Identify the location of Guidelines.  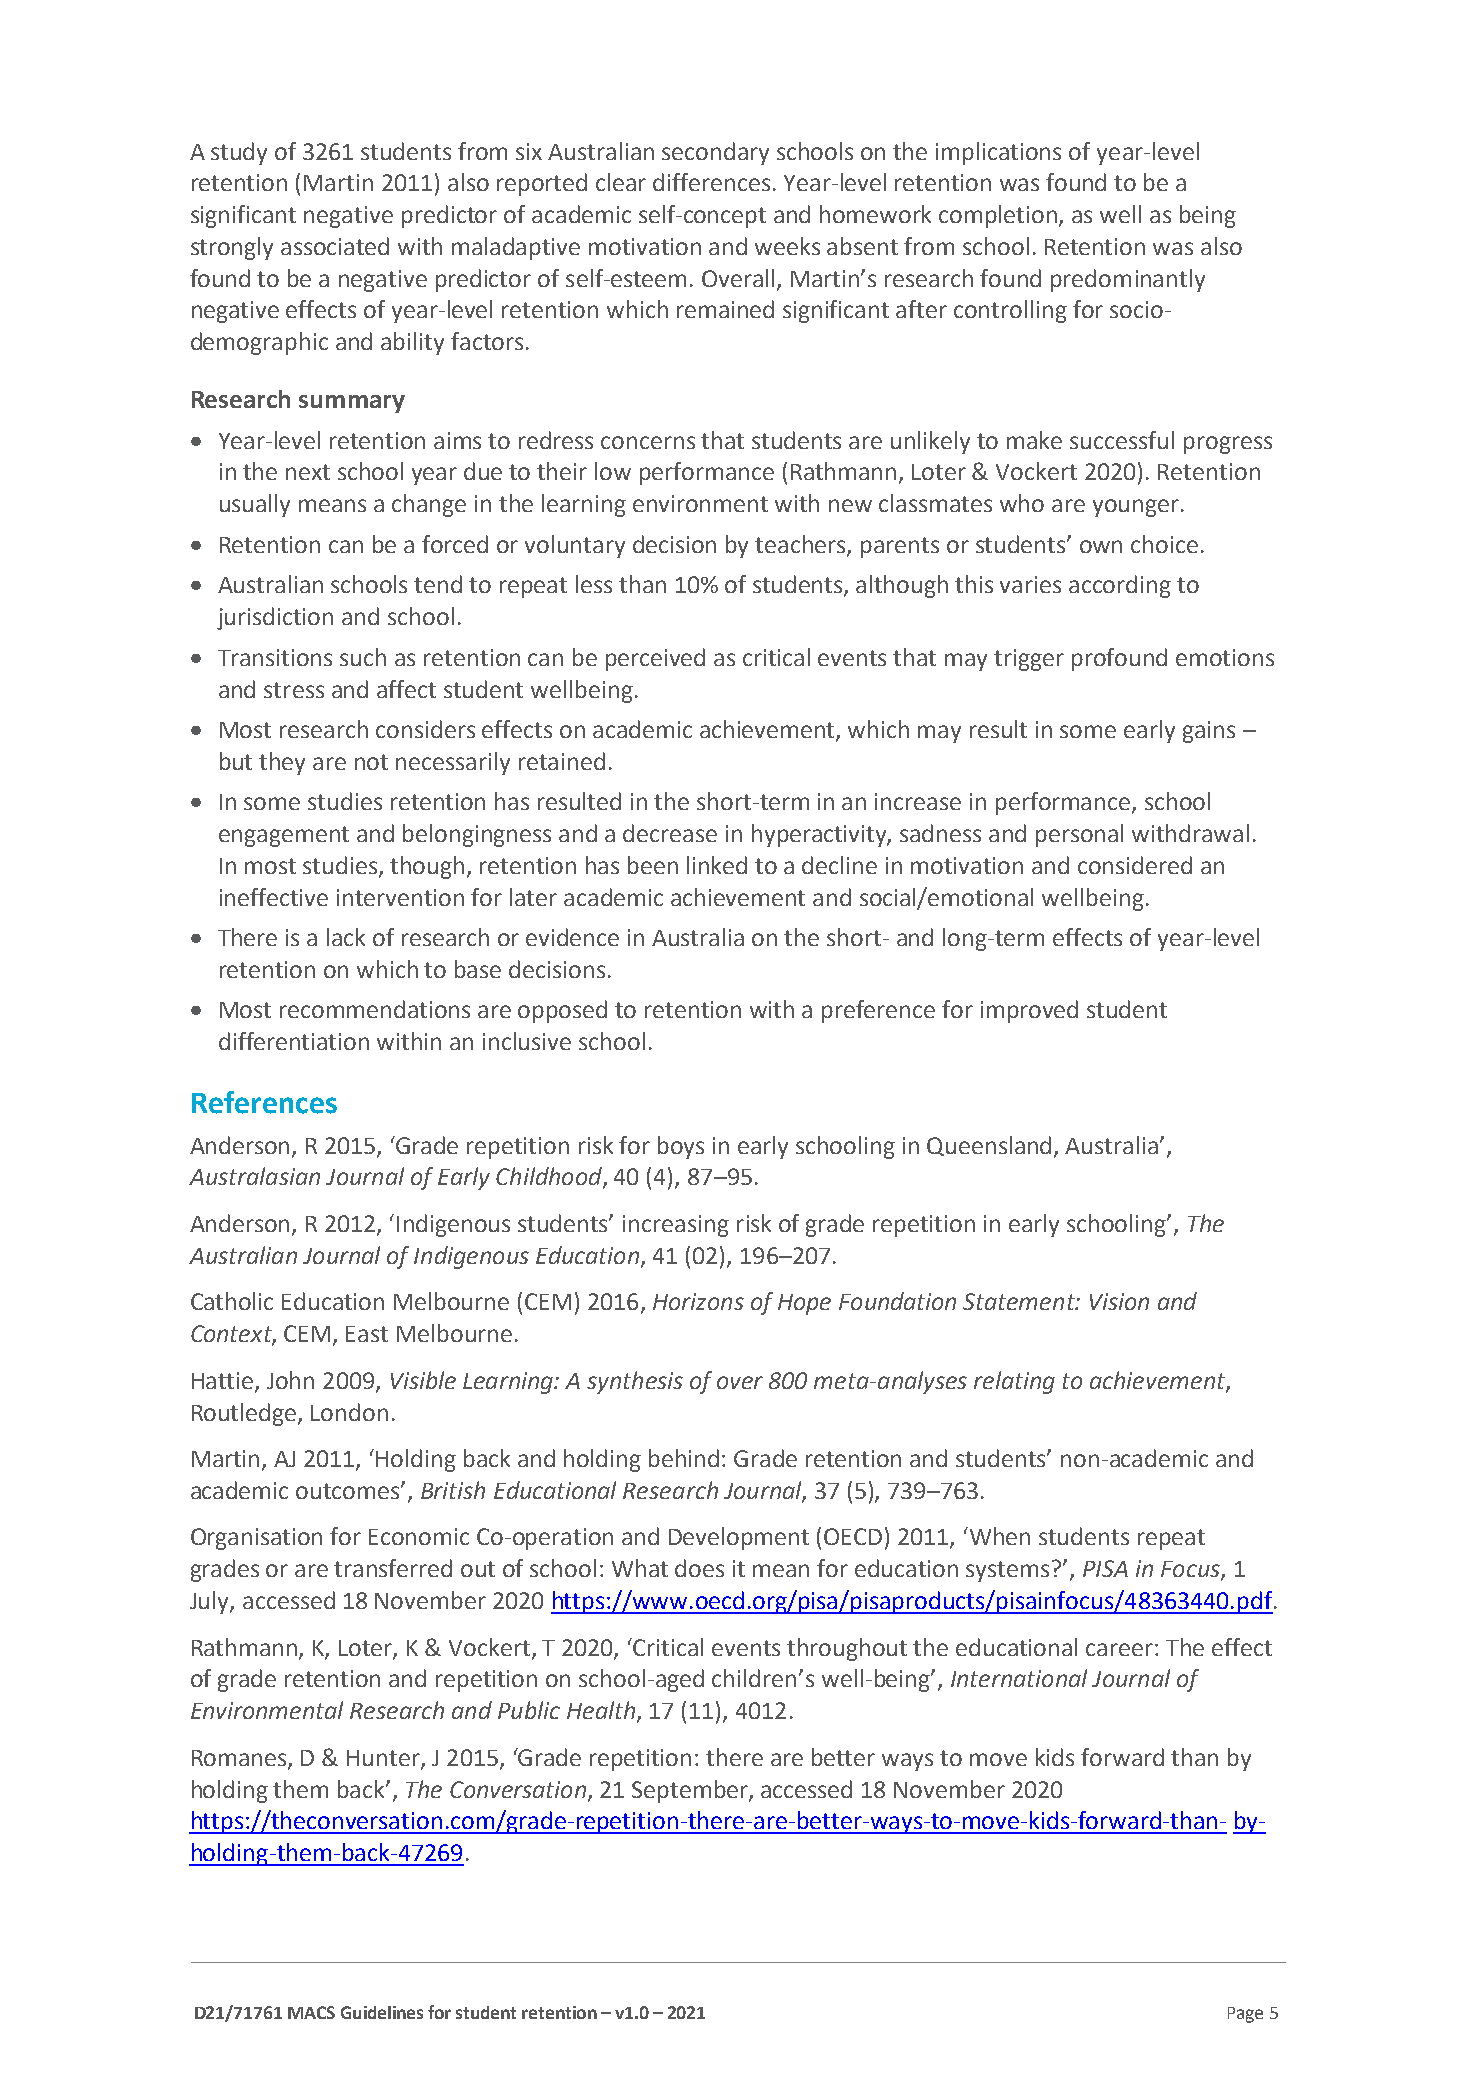
(382, 2012).
